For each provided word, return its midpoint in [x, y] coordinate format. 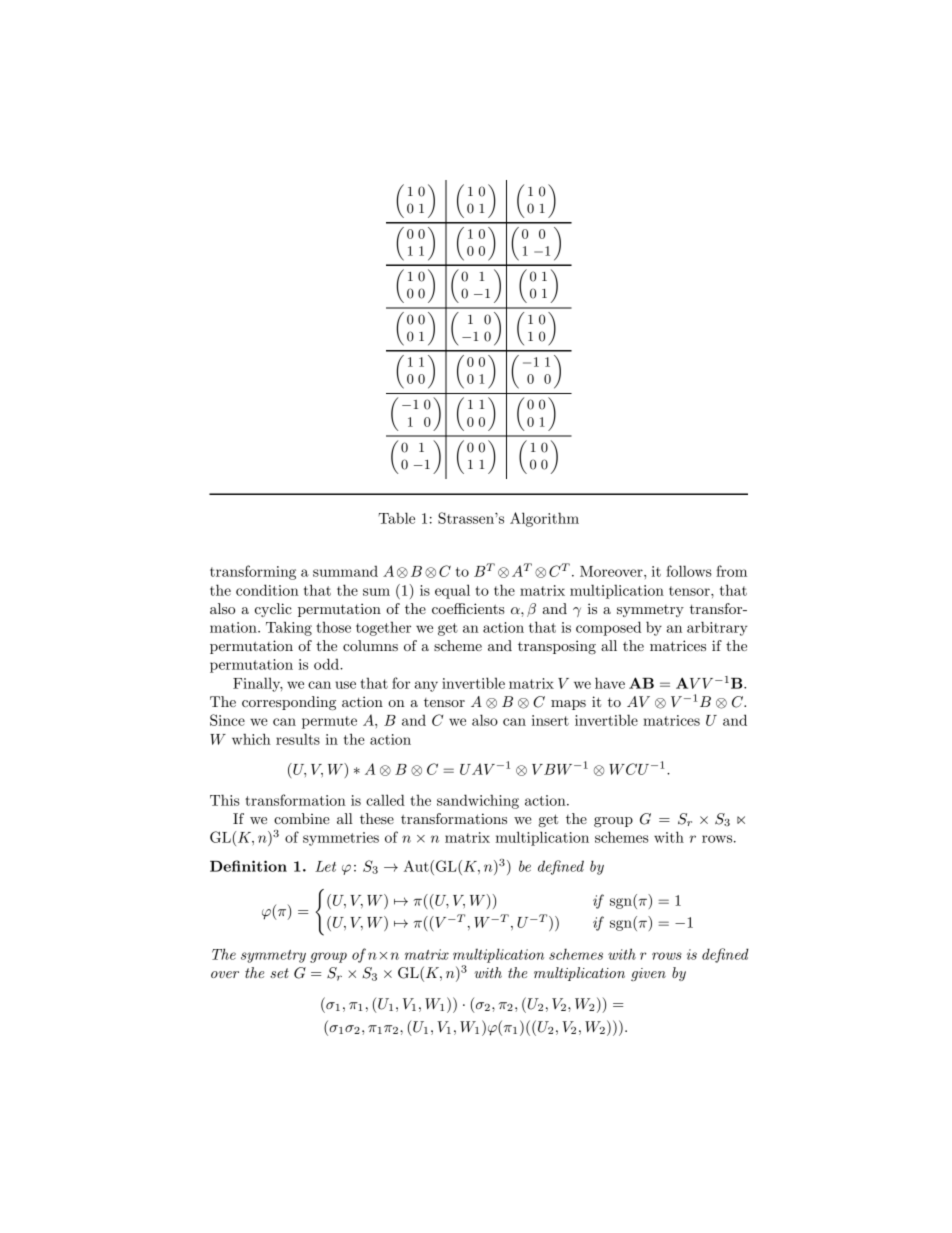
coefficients [468, 608]
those [333, 627]
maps [568, 705]
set [279, 973]
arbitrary [717, 628]
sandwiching [478, 801]
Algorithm [544, 519]
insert [550, 720]
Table [396, 518]
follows [689, 571]
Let [325, 866]
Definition [248, 866]
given [648, 974]
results [298, 739]
